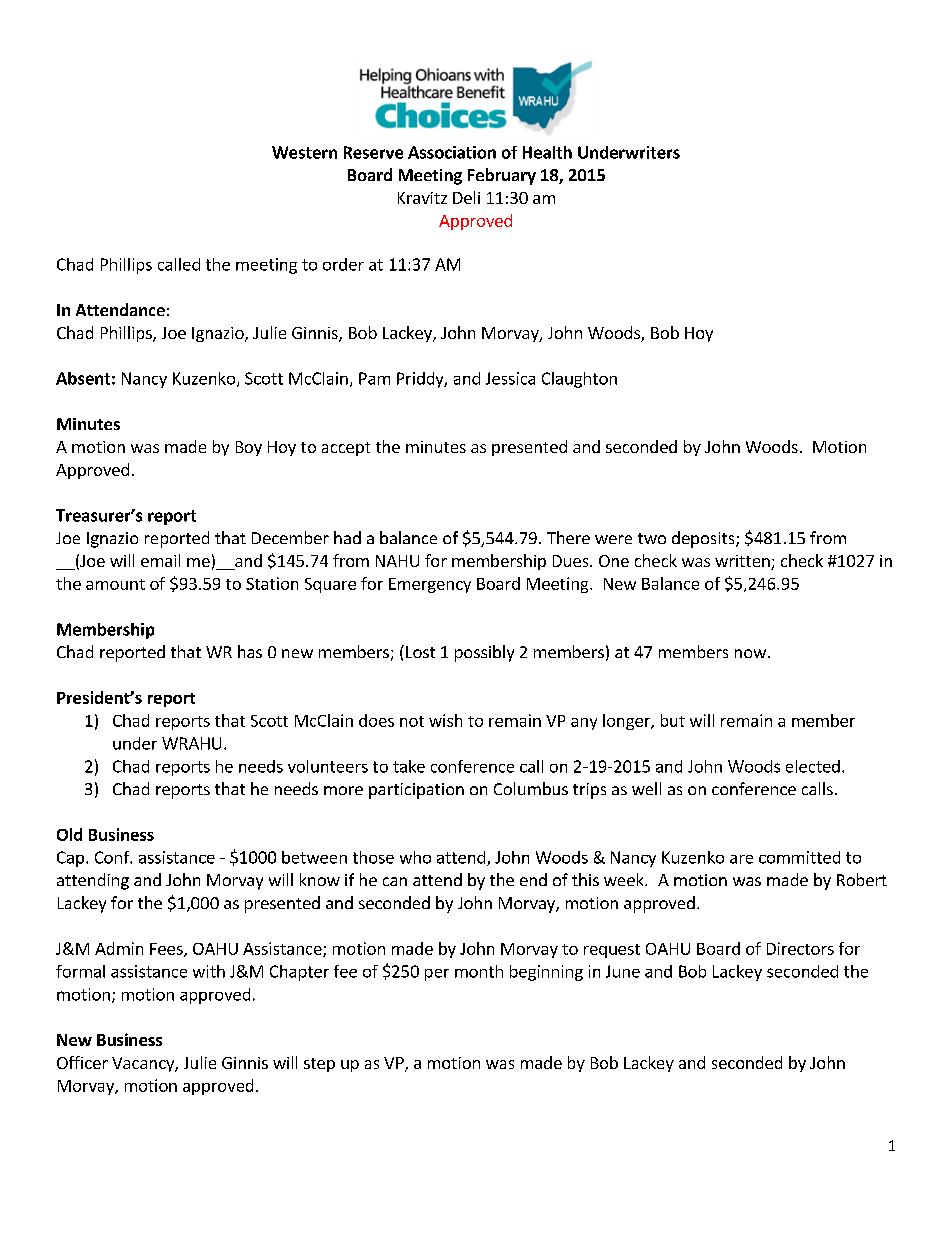  Describe the element at coordinates (82, 1062) in the screenshot. I see `Officer` at that location.
